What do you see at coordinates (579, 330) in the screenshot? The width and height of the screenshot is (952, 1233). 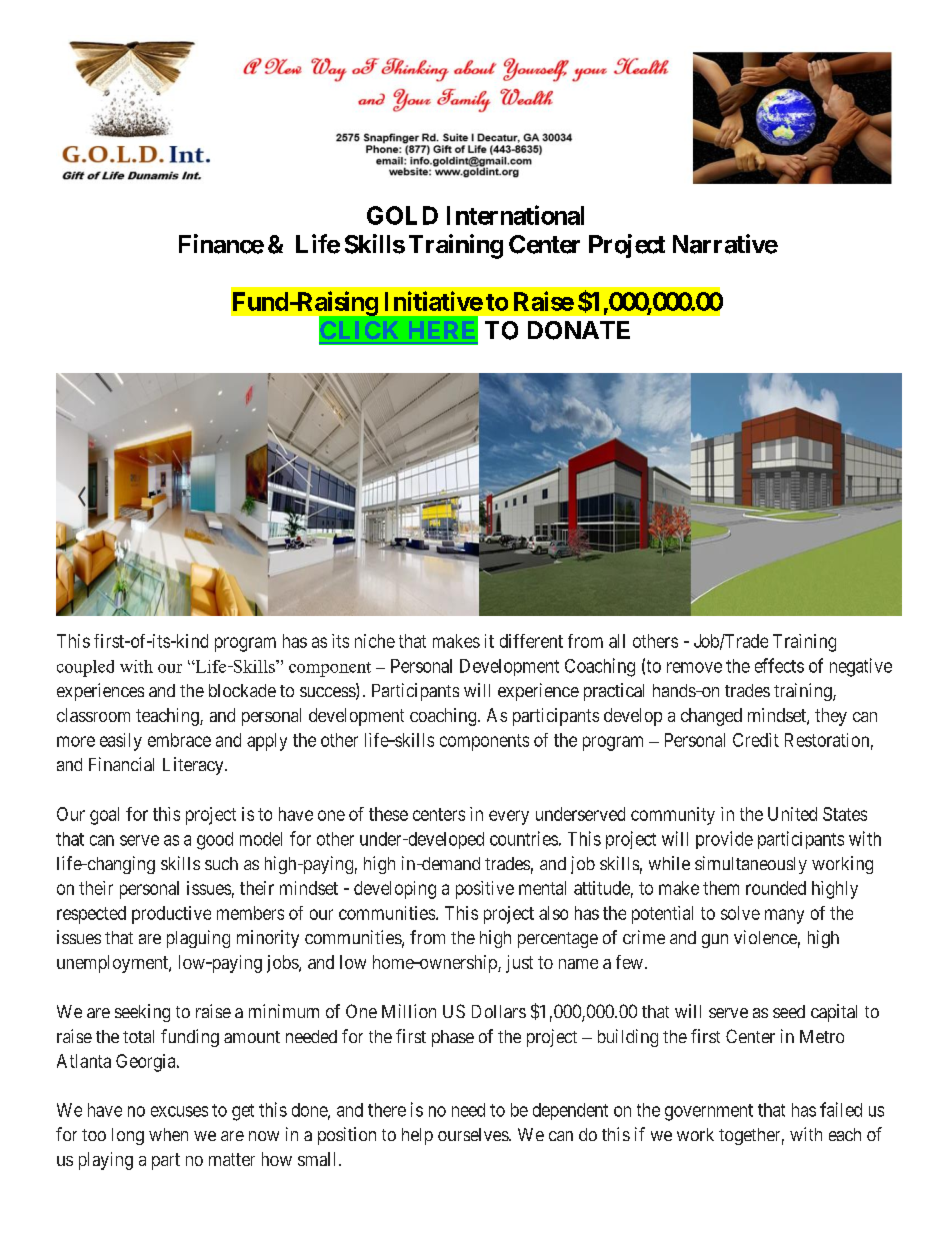 I see `DONATE` at bounding box center [579, 330].
